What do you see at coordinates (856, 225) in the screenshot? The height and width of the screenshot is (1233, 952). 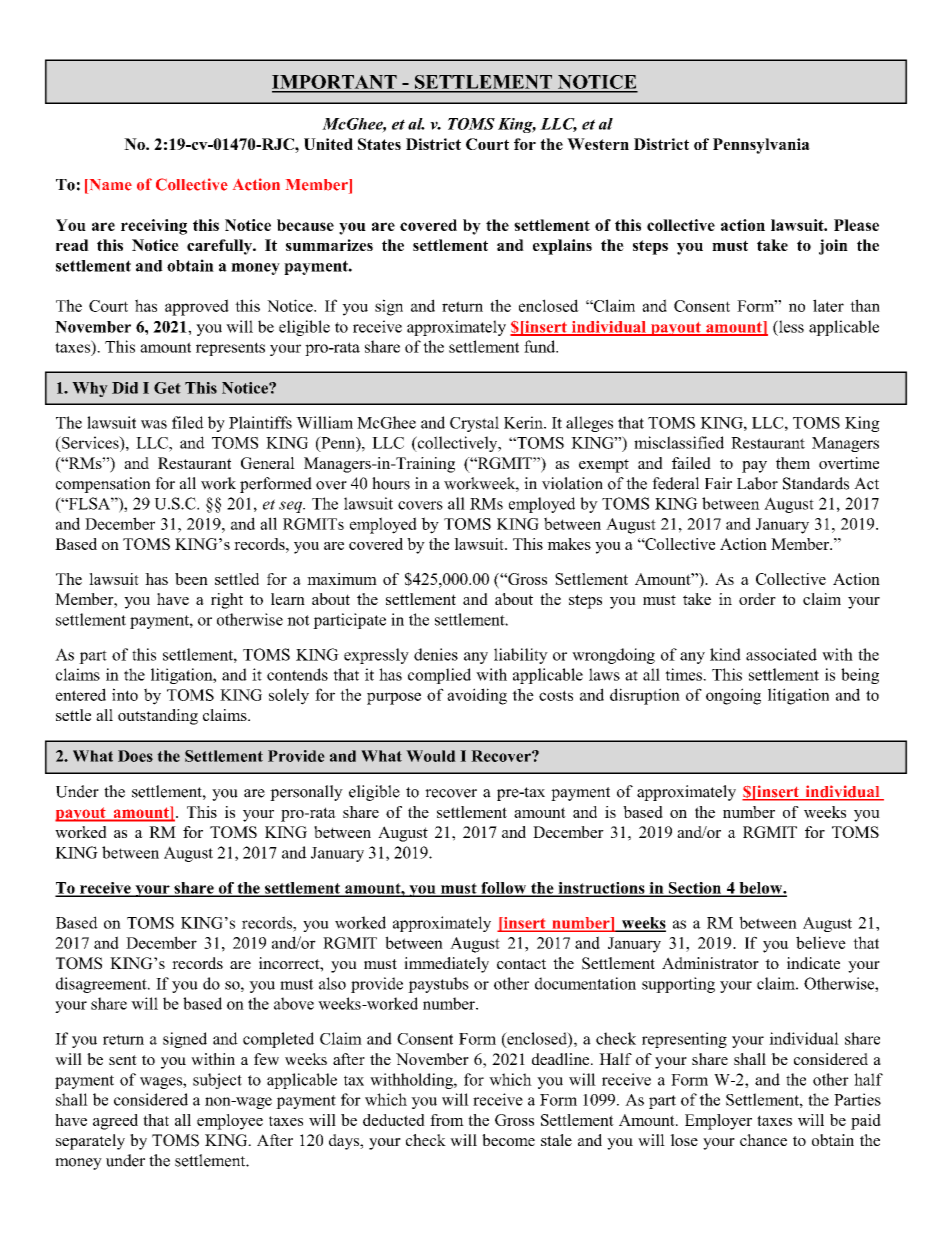 I see `Please` at bounding box center [856, 225].
